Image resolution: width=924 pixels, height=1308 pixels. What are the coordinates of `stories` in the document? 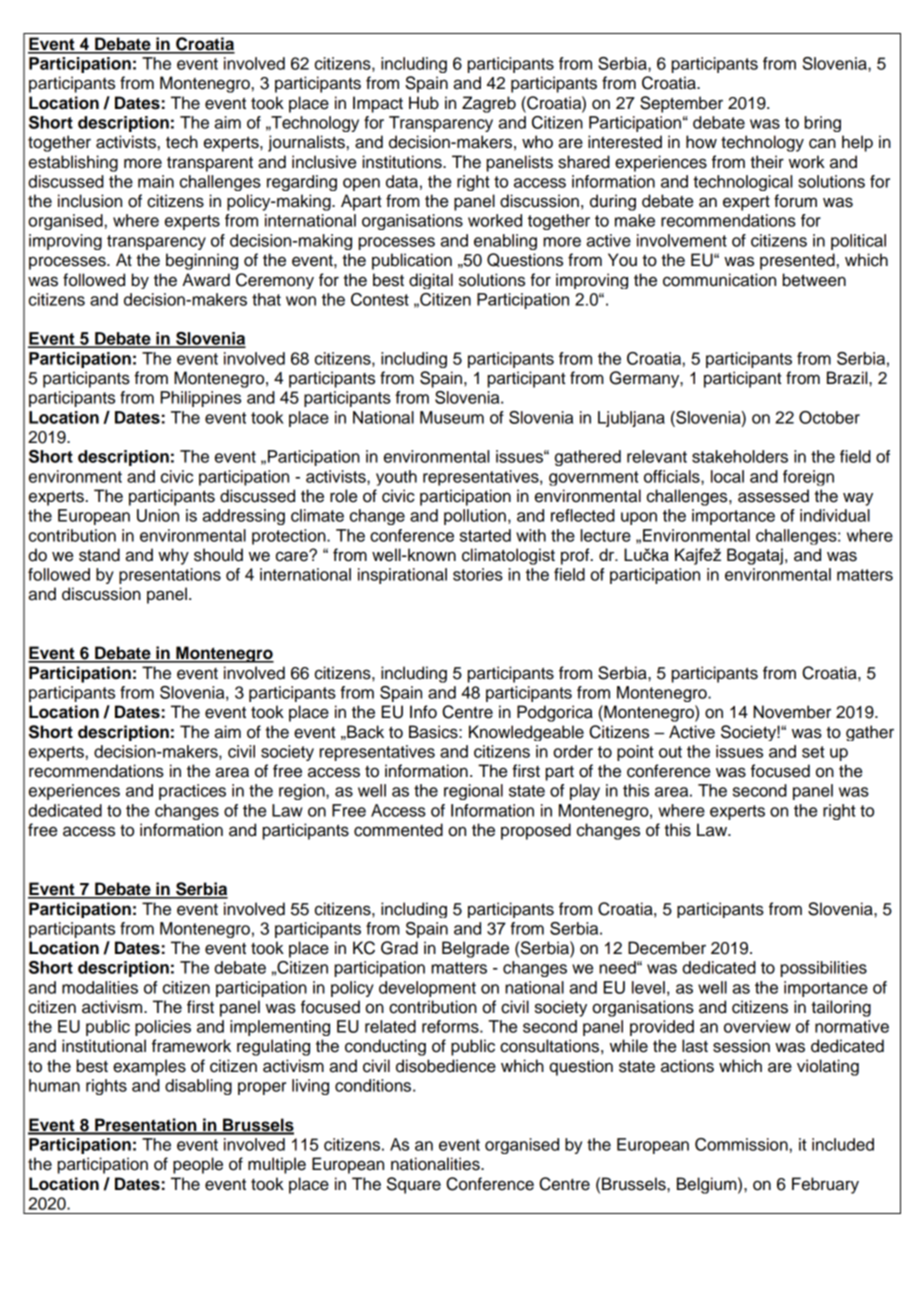 It's located at (478, 574).
